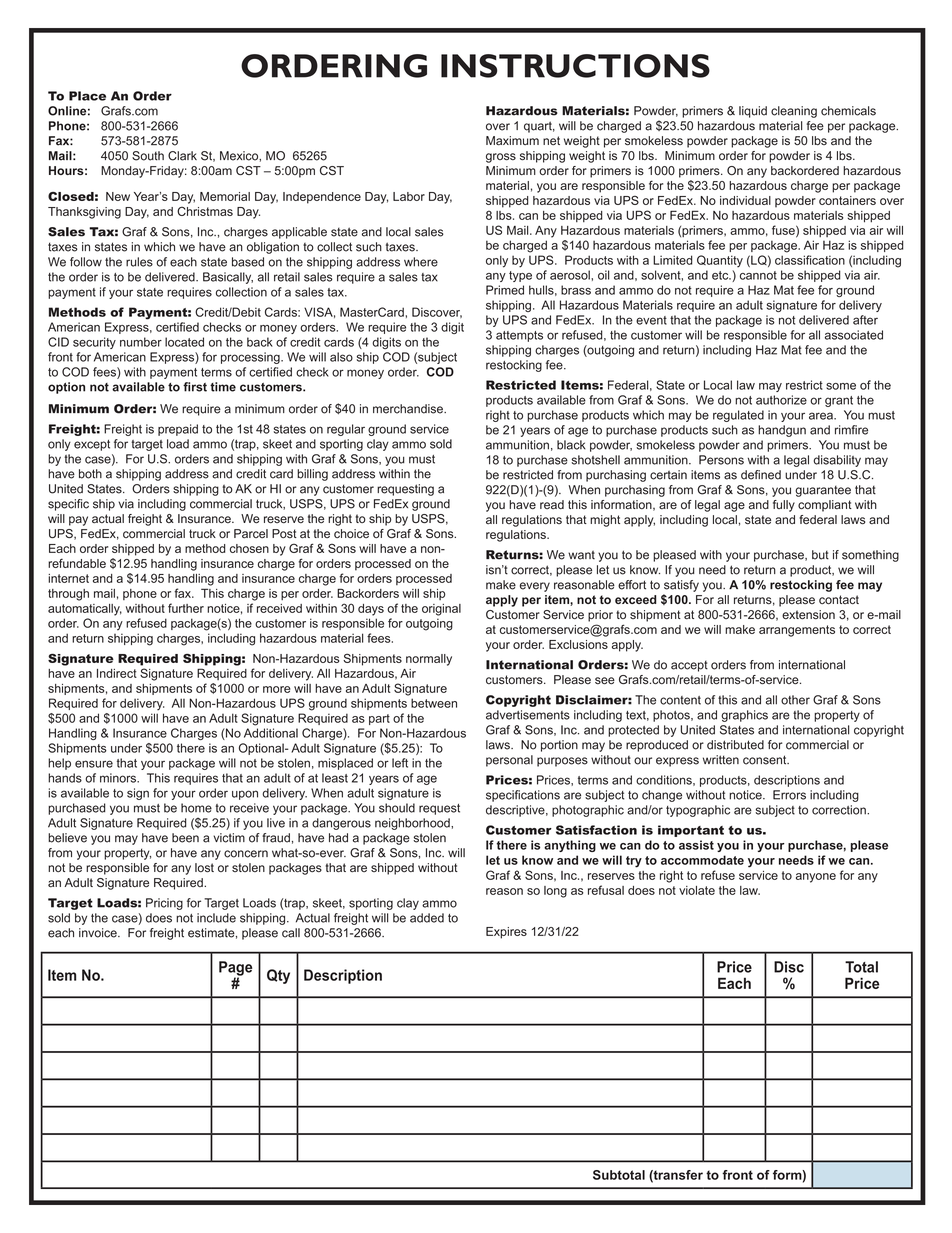 Image resolution: width=952 pixels, height=1233 pixels. I want to click on South, so click(148, 156).
